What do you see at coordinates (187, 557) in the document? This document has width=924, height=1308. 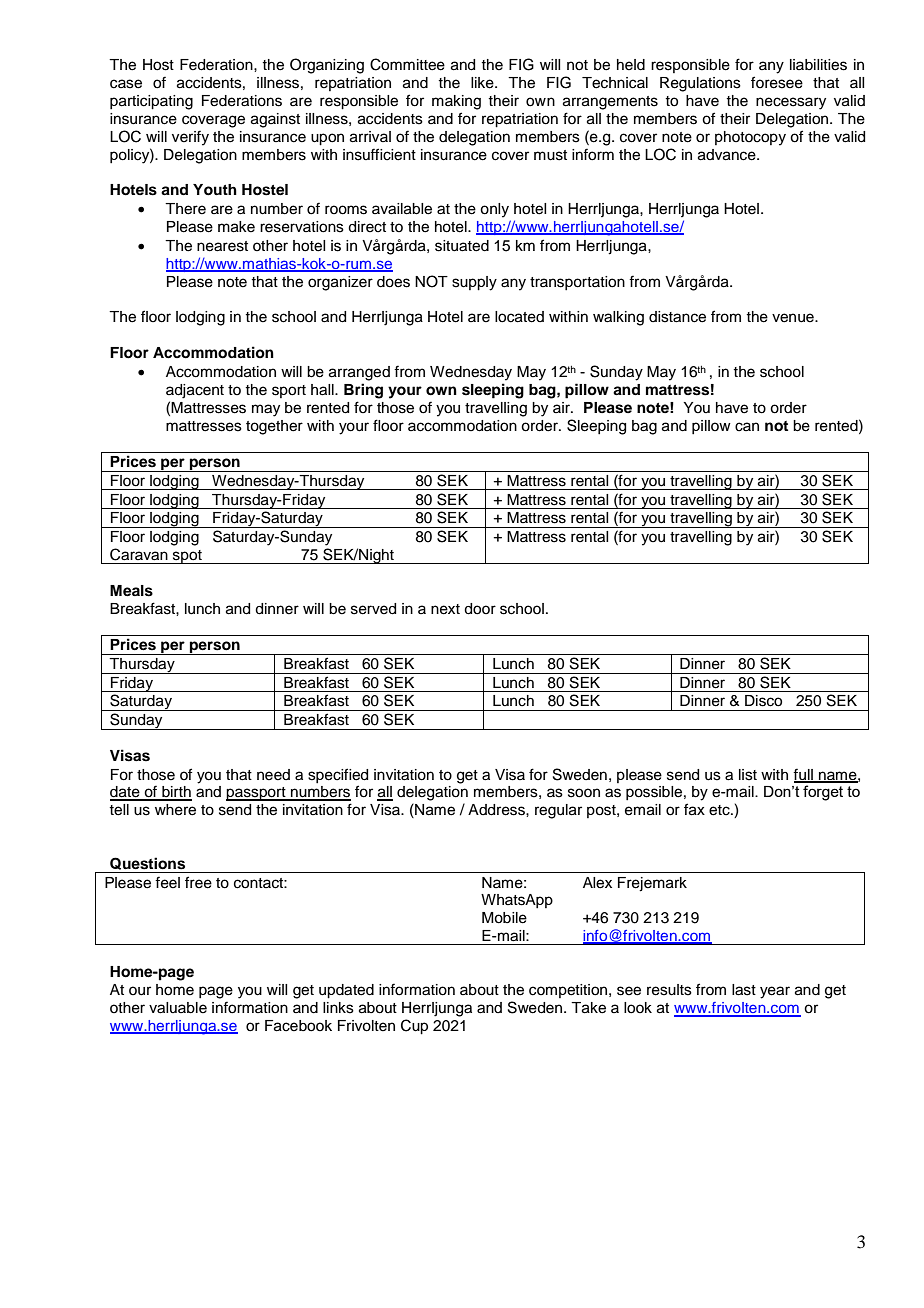 I see `spot` at bounding box center [187, 557].
